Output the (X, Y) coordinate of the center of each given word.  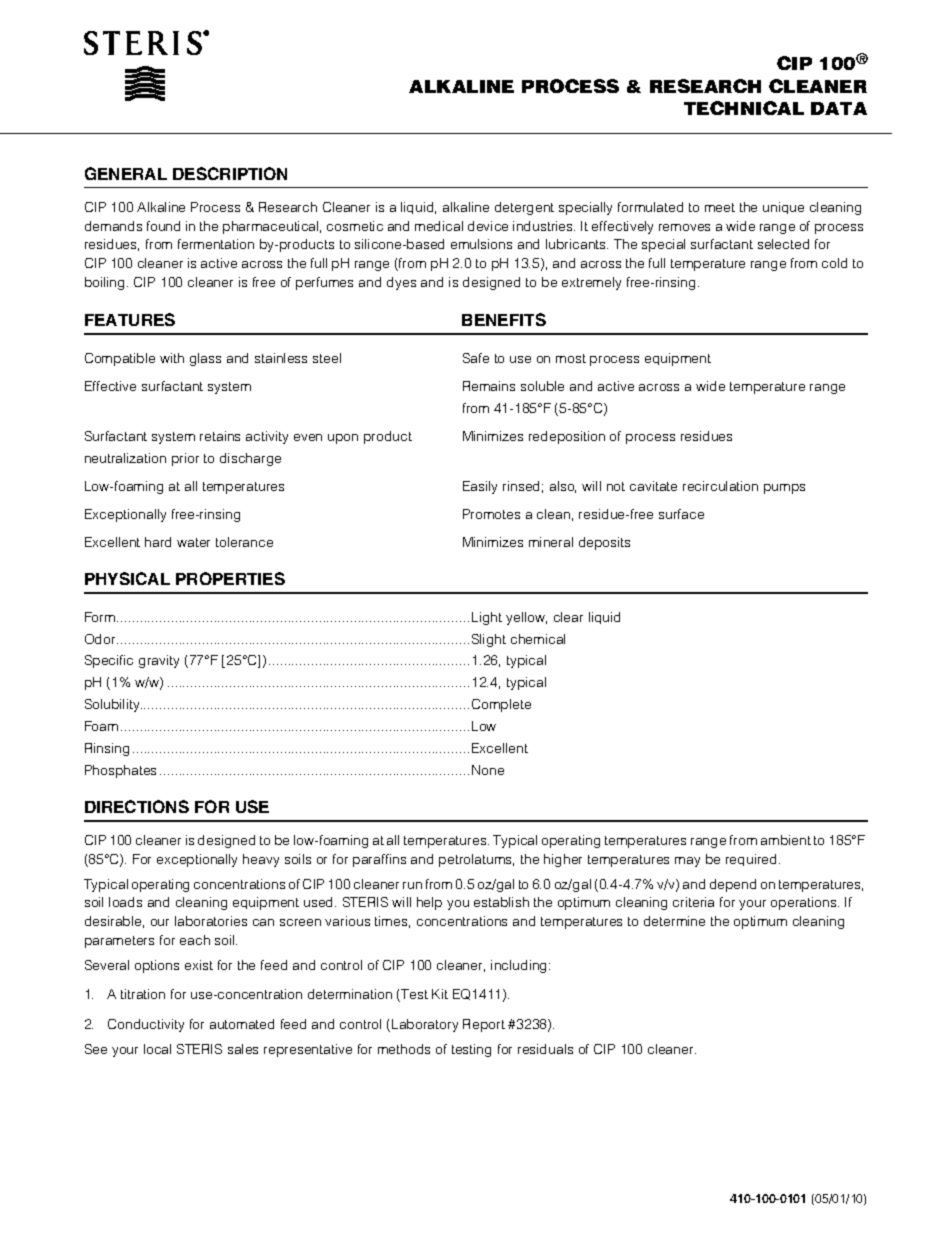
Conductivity (146, 1025)
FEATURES (130, 319)
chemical (538, 639)
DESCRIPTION (230, 173)
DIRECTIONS (137, 806)
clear (568, 617)
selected (783, 244)
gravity (159, 661)
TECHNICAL (744, 108)
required (753, 860)
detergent (524, 208)
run (412, 885)
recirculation (720, 486)
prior (185, 459)
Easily (480, 487)
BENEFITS (504, 319)
